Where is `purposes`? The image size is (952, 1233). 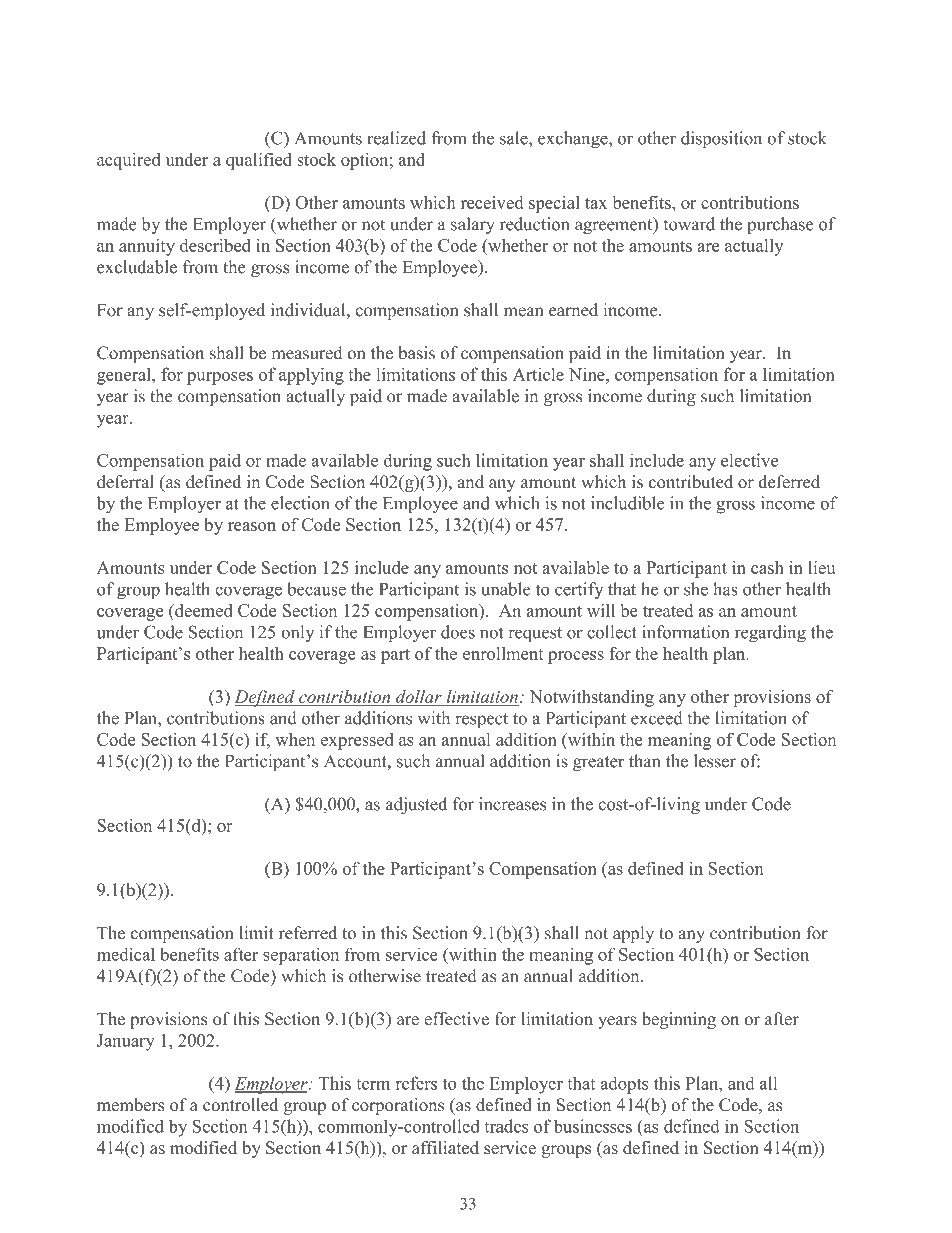 purposes is located at coordinates (220, 378).
